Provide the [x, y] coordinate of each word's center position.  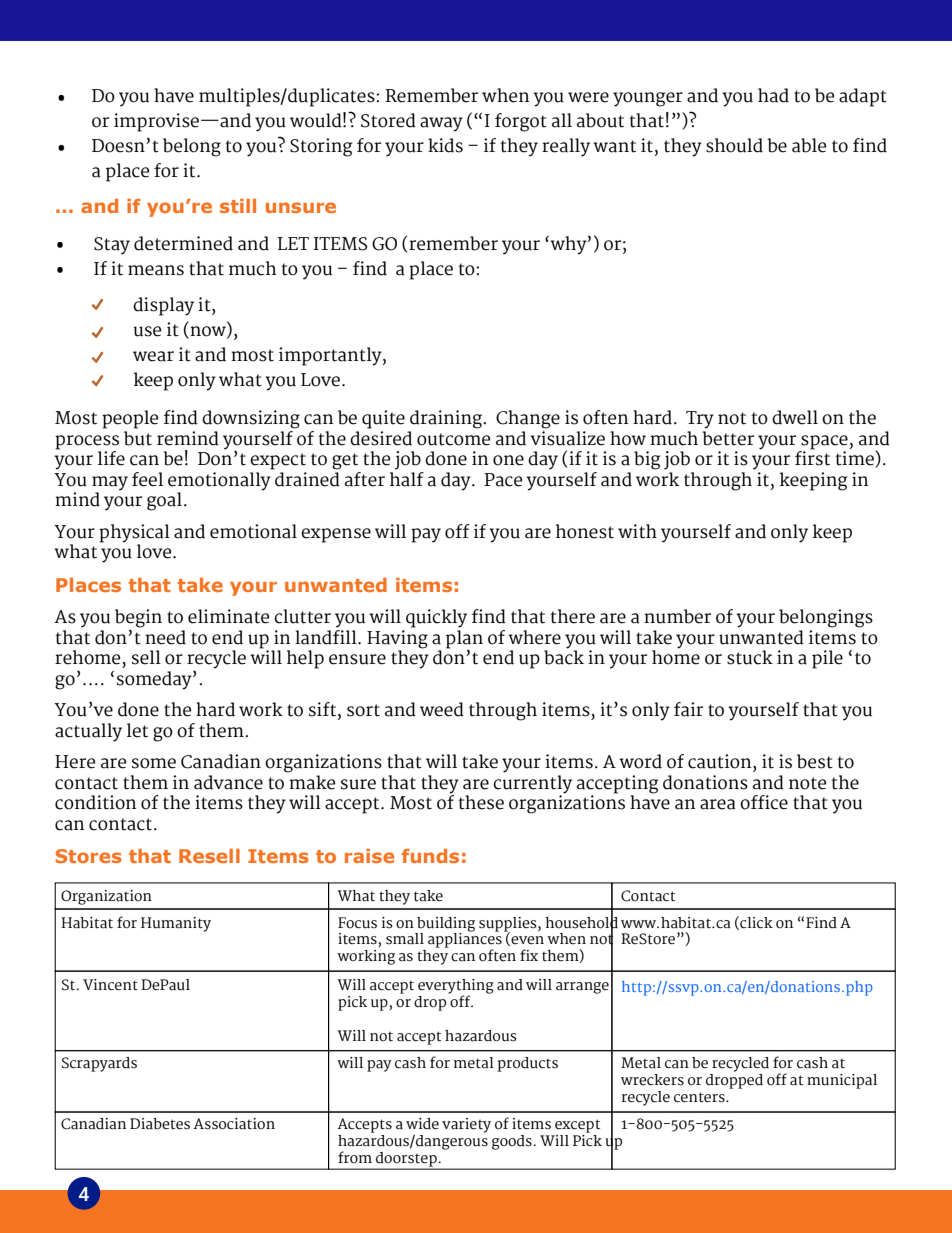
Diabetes [160, 1124]
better [728, 438]
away [441, 124]
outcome [453, 439]
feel [147, 479]
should [734, 145]
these [481, 802]
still [238, 206]
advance [228, 782]
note [807, 783]
